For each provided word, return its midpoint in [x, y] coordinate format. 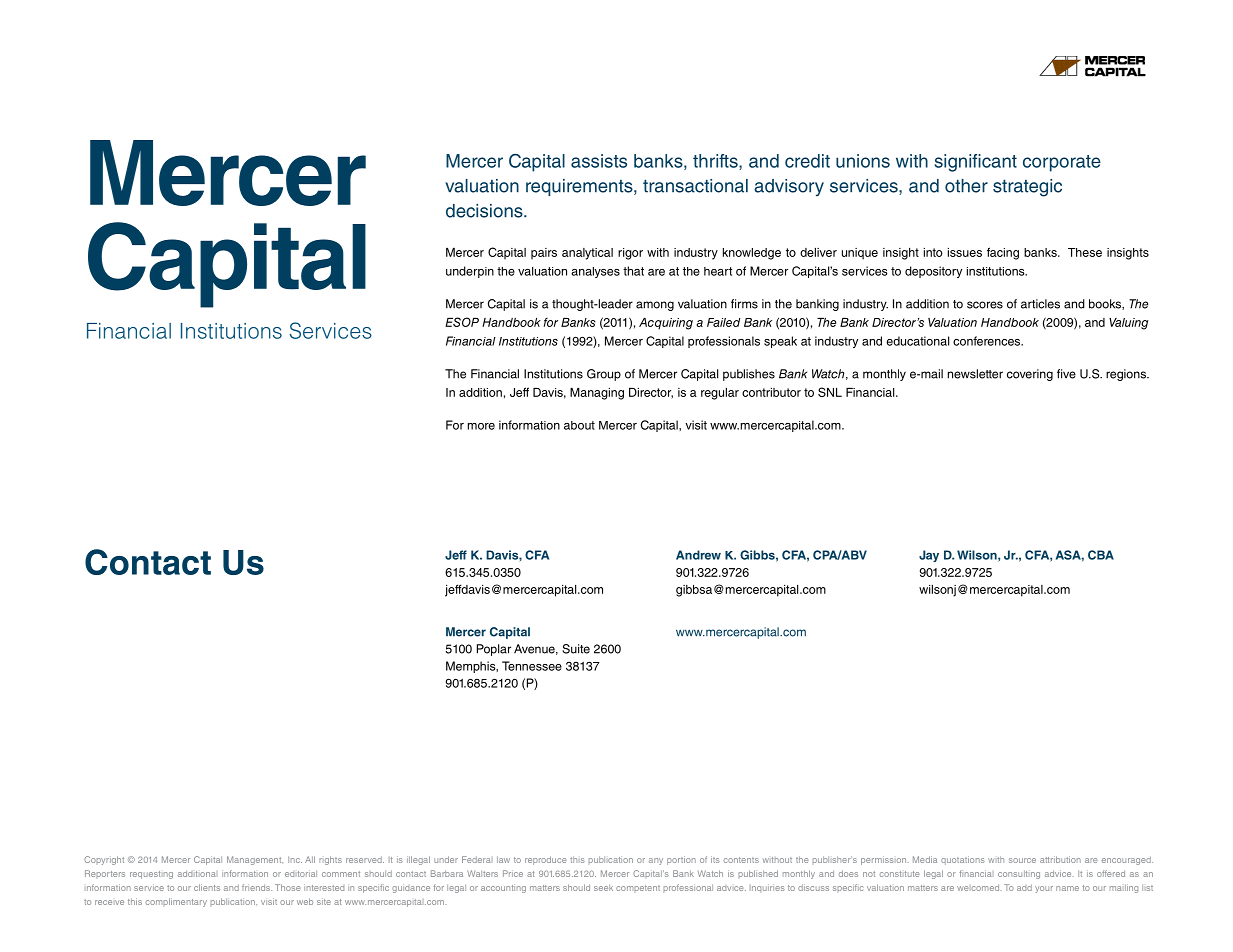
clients [207, 887]
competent [638, 888]
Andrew [698, 555]
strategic [1027, 188]
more [481, 426]
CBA [1101, 555]
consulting [1019, 874]
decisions [485, 211]
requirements [580, 187]
